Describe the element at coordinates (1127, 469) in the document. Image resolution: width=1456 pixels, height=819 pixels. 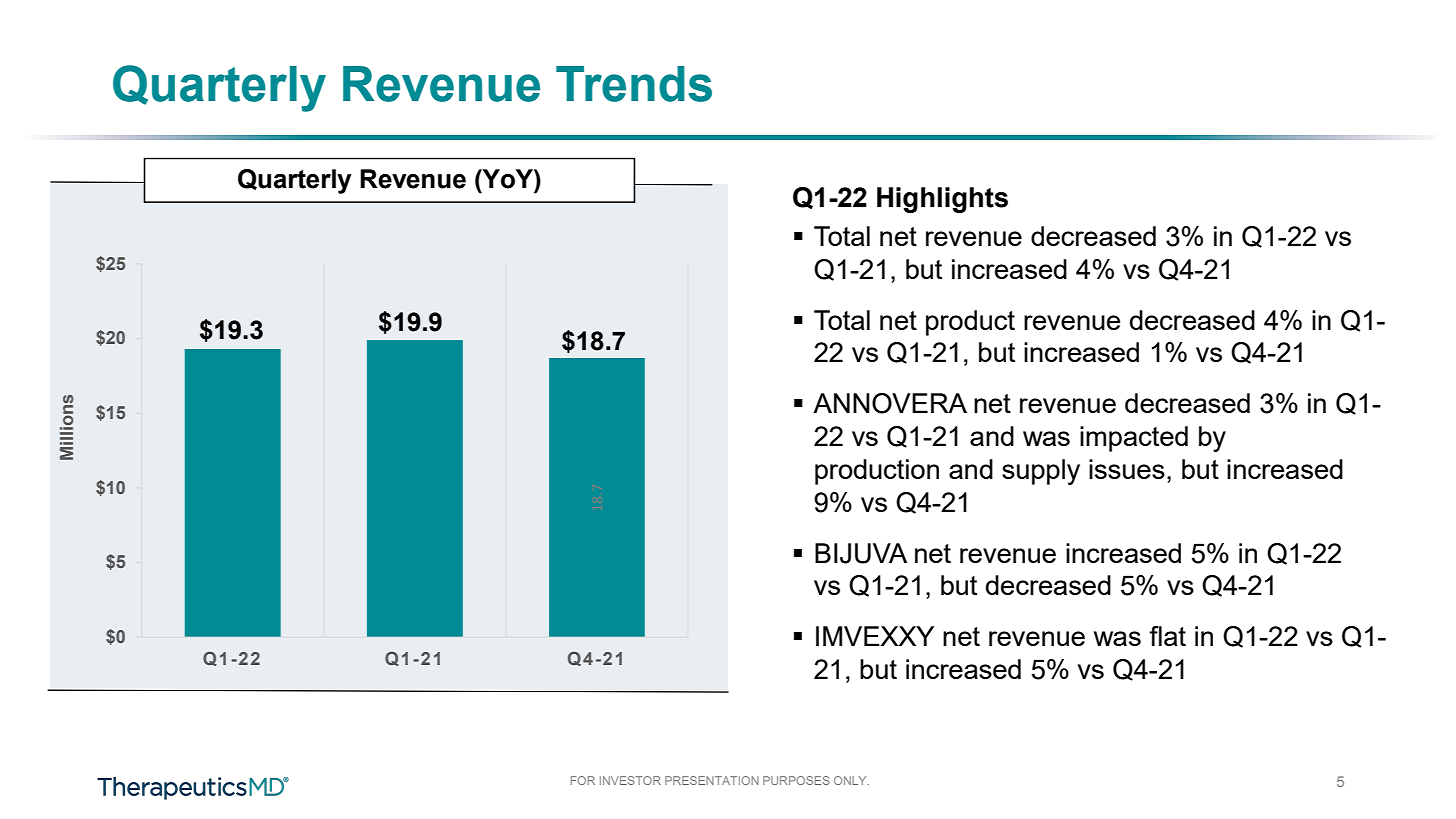
I see `issues` at that location.
